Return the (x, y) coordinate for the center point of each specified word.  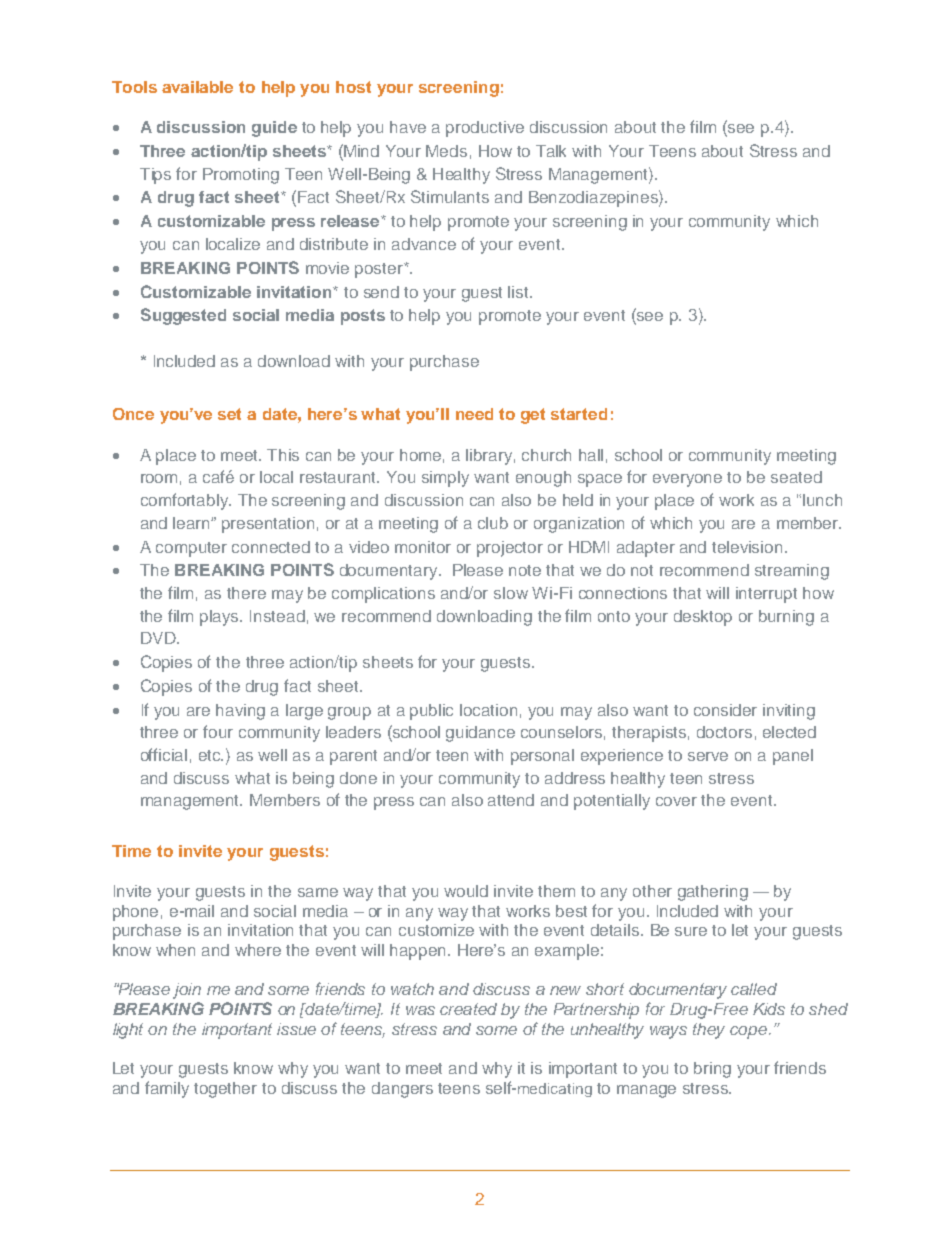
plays (221, 618)
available (197, 87)
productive (485, 129)
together (225, 1090)
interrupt (766, 595)
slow (511, 593)
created (468, 1009)
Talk (551, 151)
